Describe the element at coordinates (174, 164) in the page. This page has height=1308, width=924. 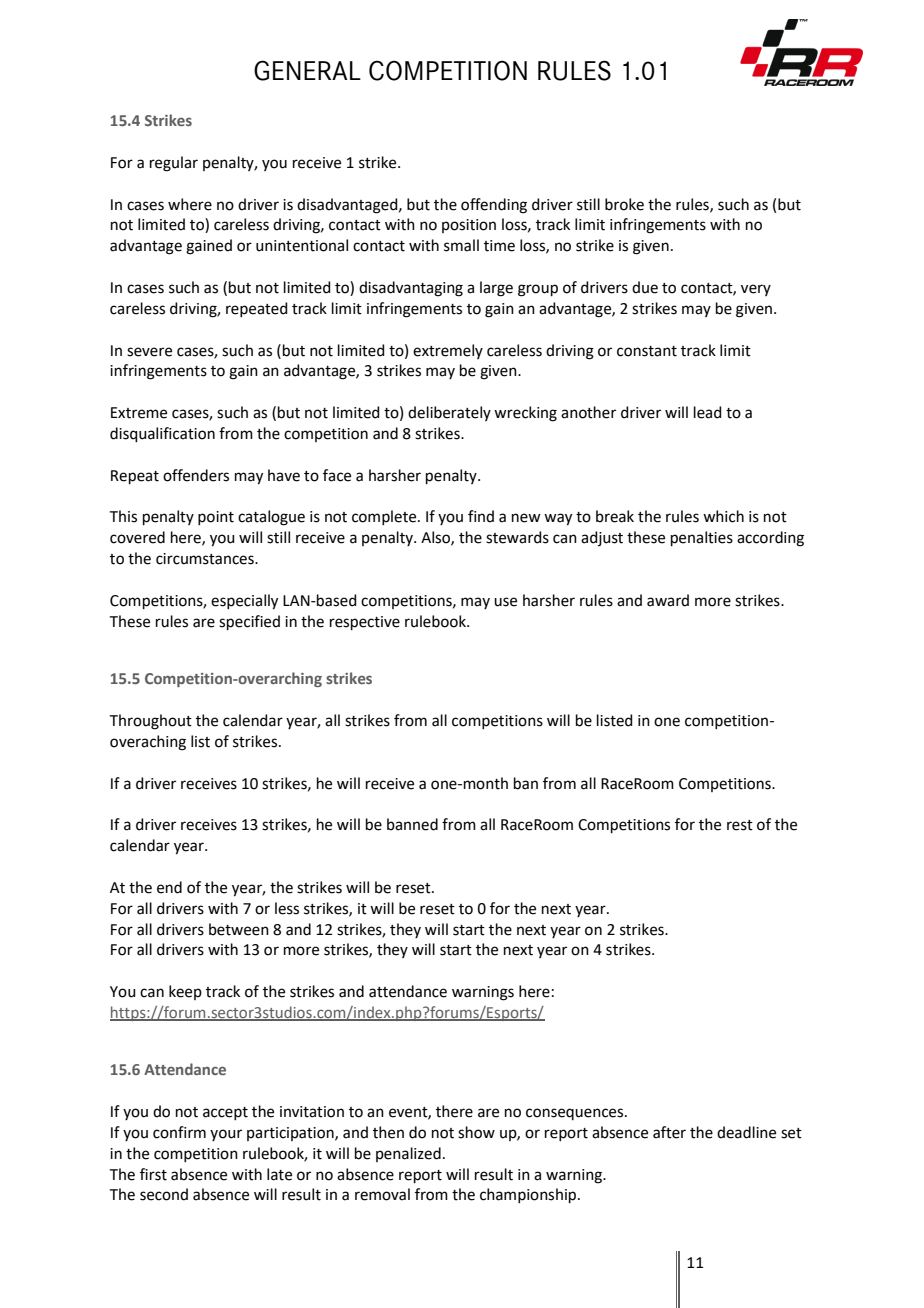
I see `regular` at that location.
